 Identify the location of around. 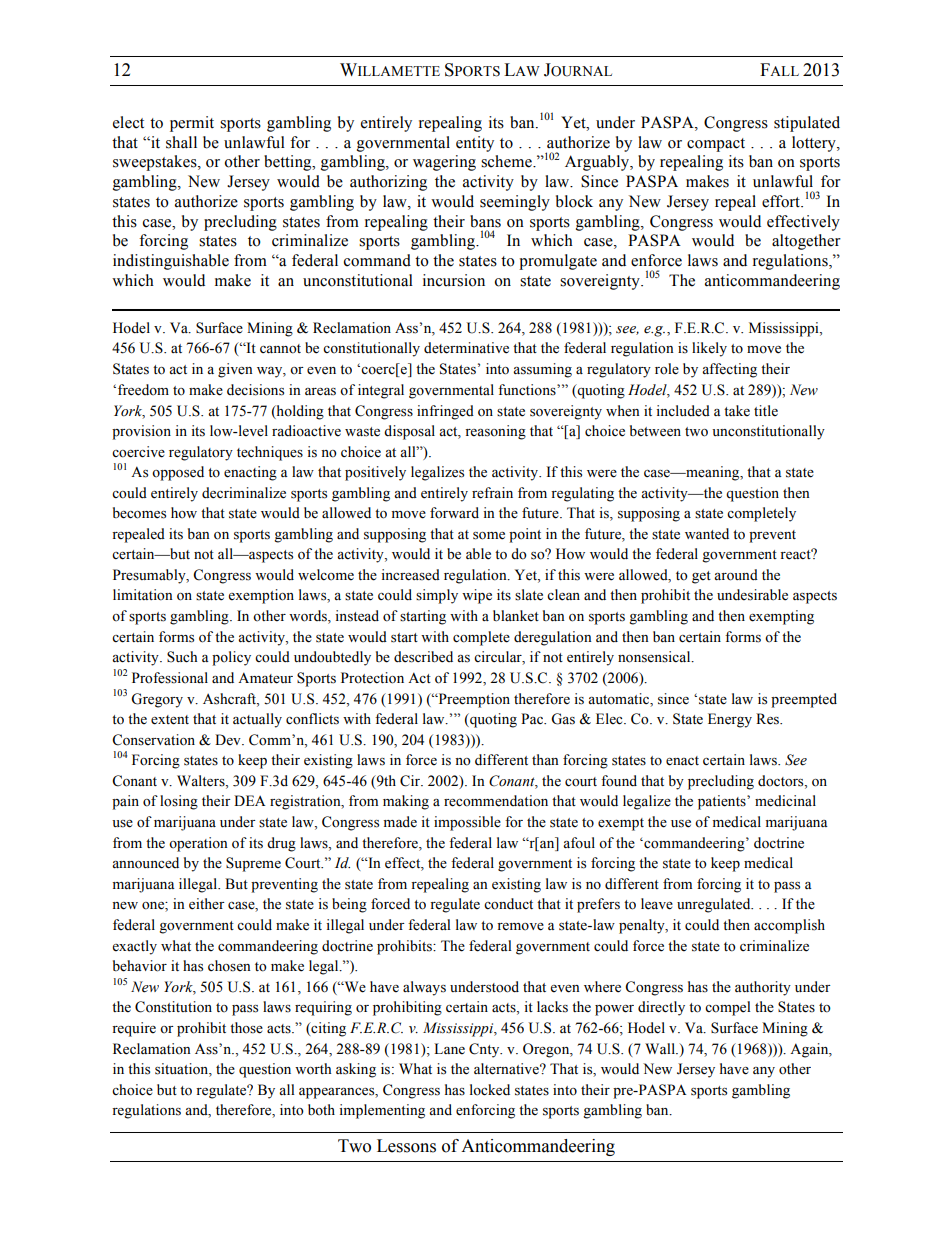
(736, 575).
